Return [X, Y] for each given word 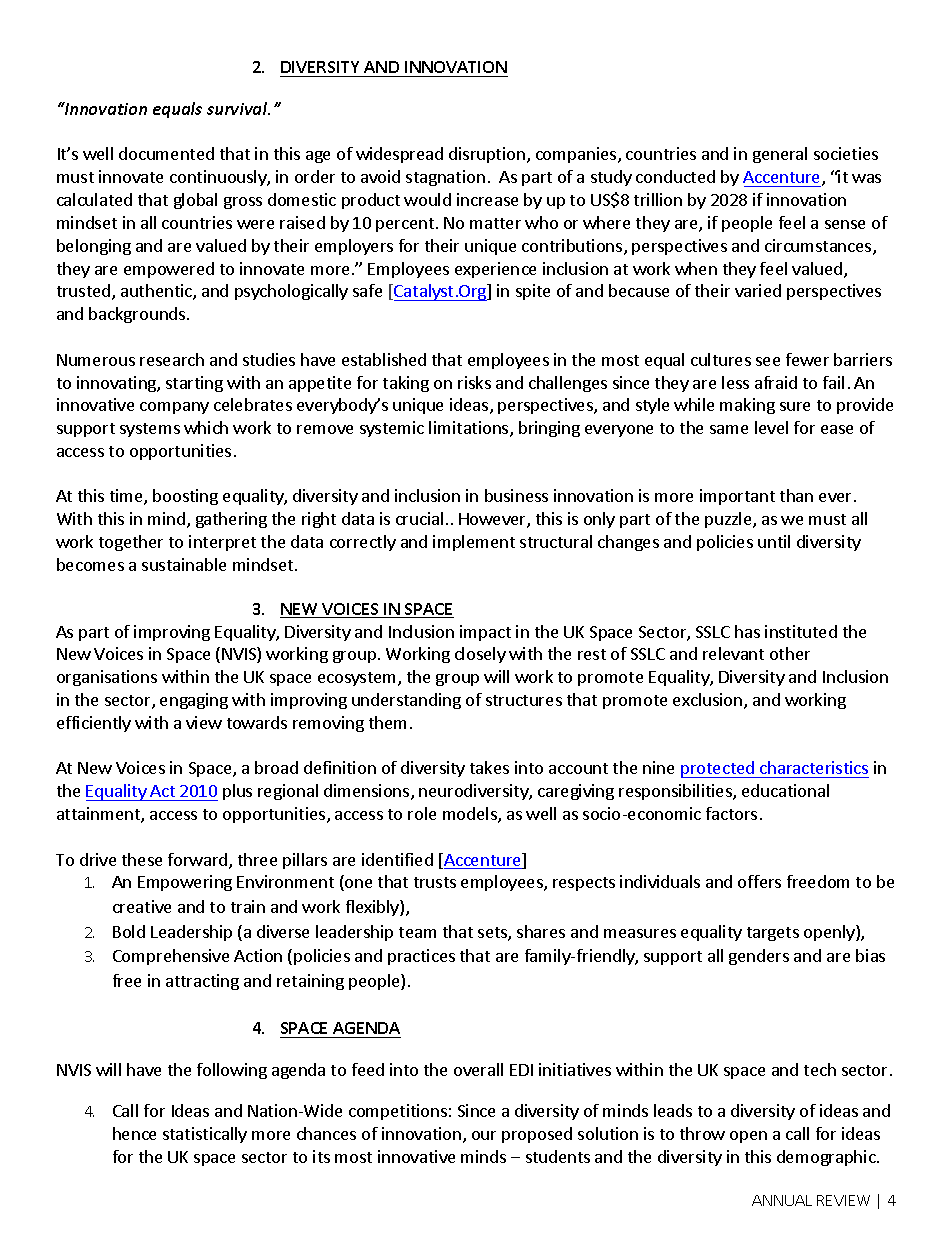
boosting [185, 497]
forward [199, 861]
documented [166, 153]
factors [731, 813]
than [796, 495]
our [484, 1135]
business [516, 495]
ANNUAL [782, 1200]
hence [134, 1133]
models [471, 815]
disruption [487, 155]
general [780, 155]
